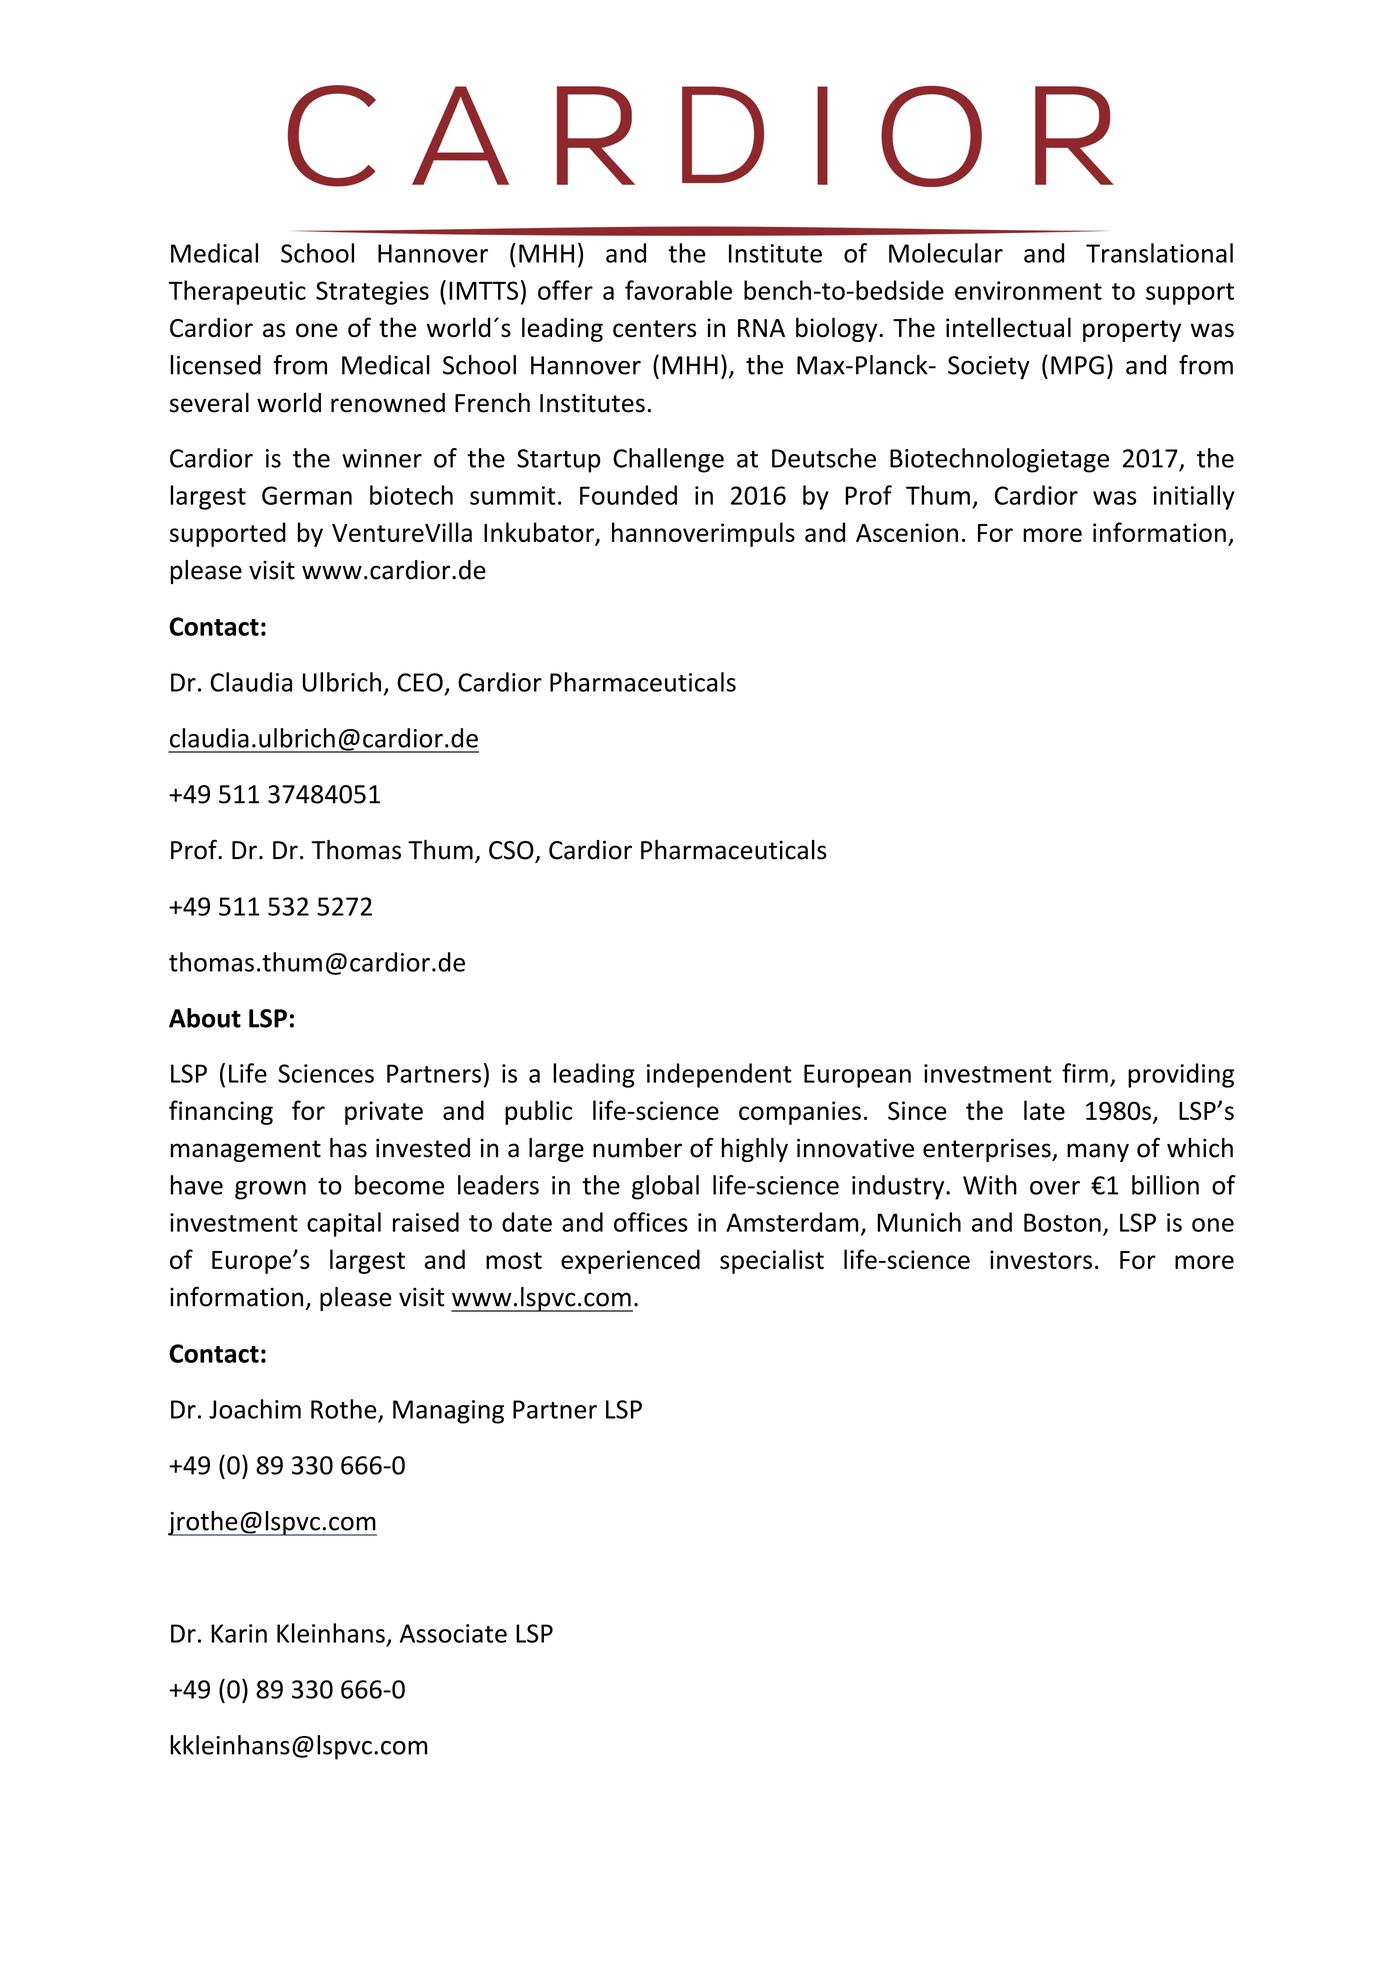 This screenshot has height=1980, width=1400. I want to click on independent, so click(719, 1075).
